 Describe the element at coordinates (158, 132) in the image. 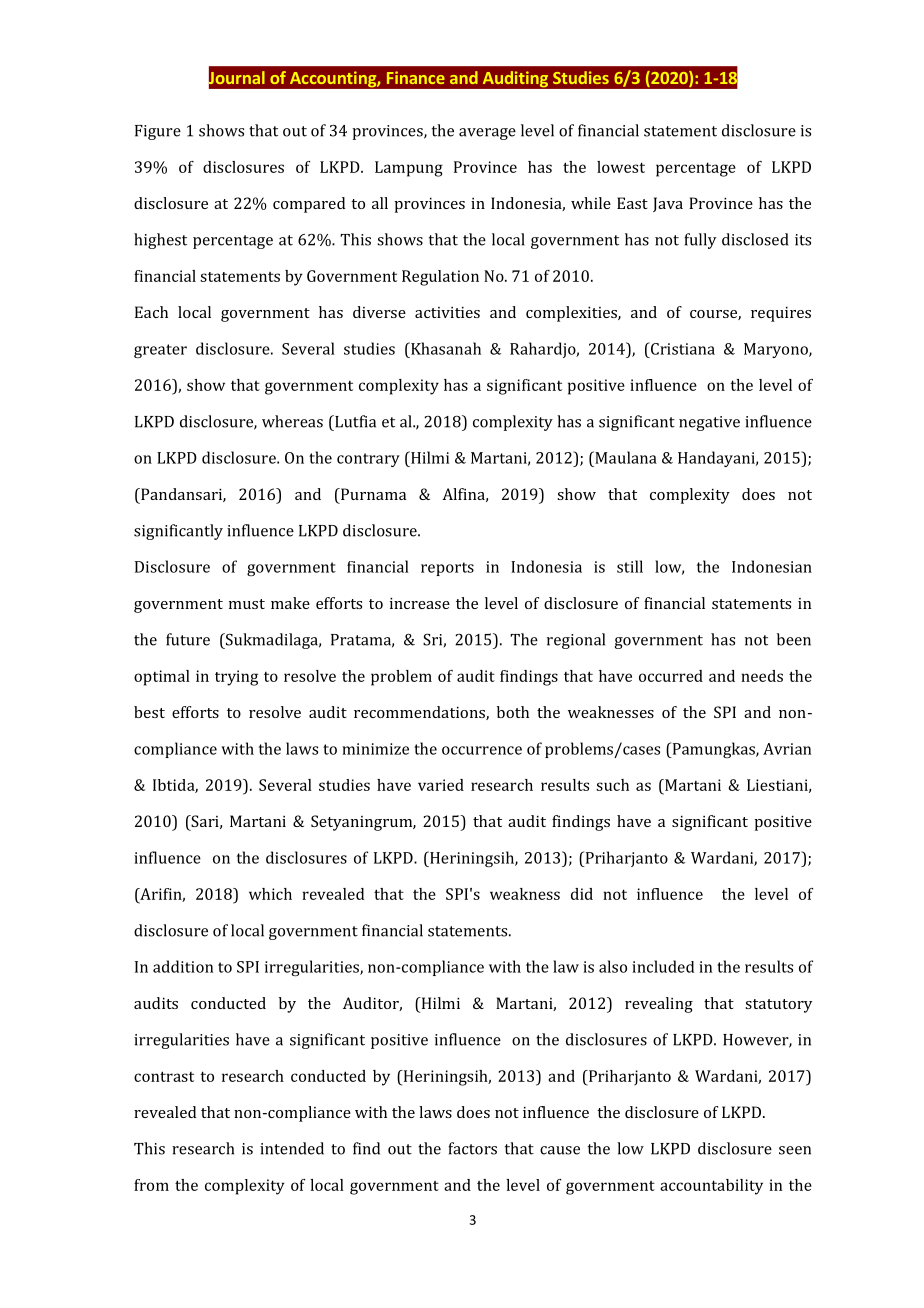

I see `Figure` at that location.
